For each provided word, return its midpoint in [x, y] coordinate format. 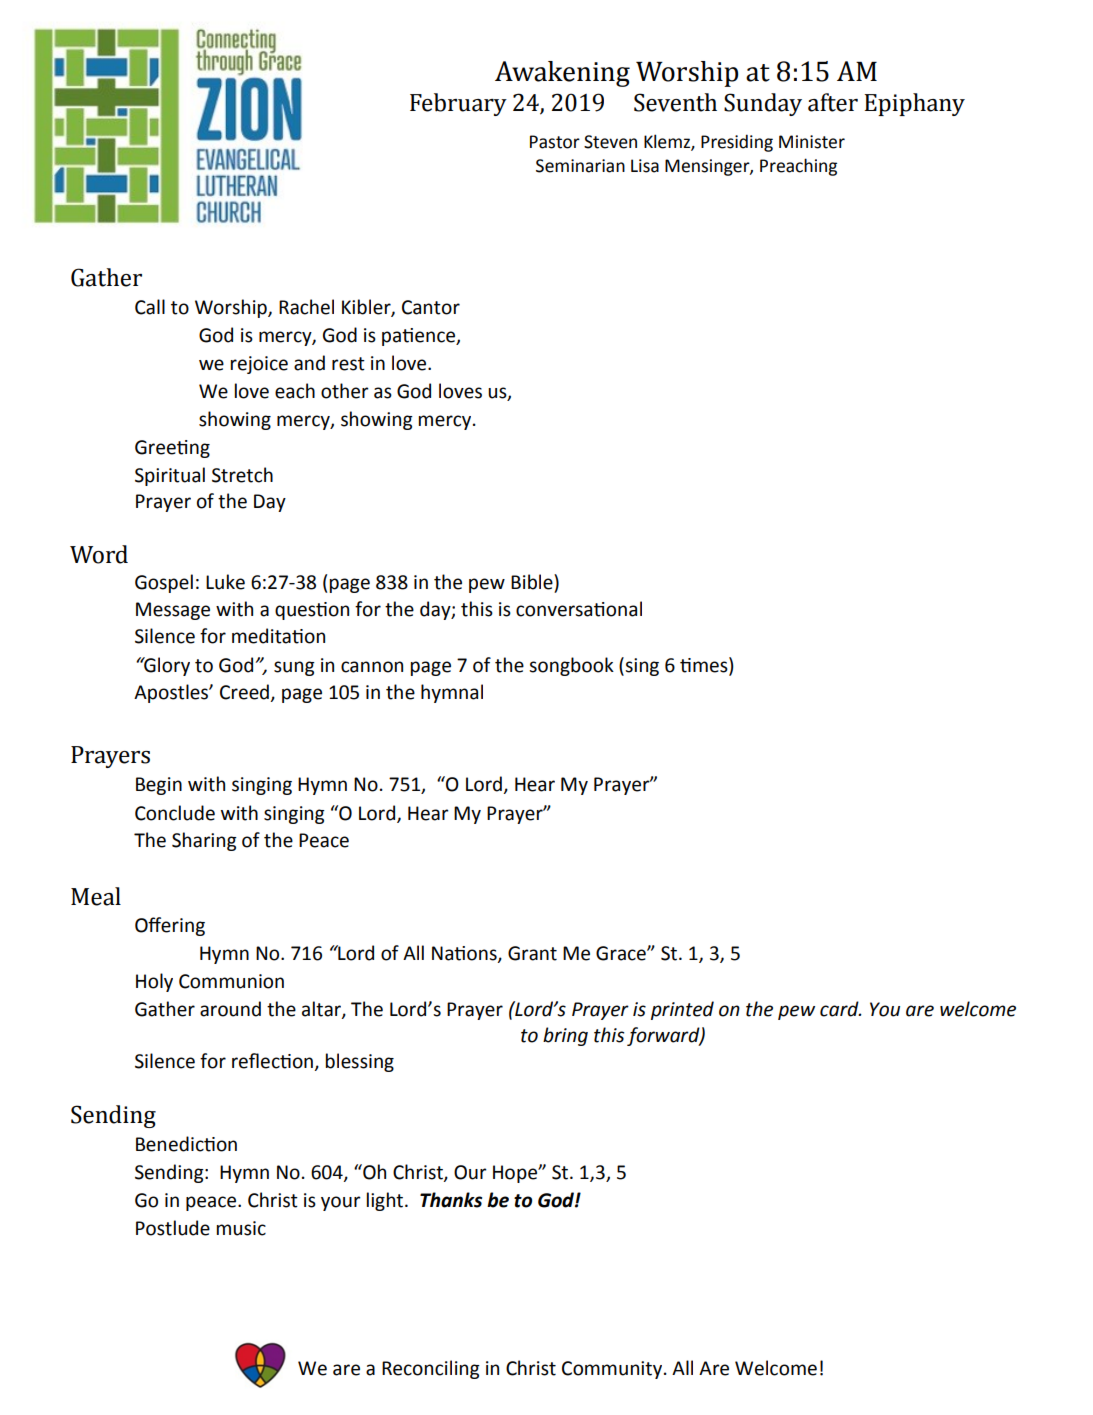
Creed [245, 693]
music [241, 1228]
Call [150, 307]
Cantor [431, 307]
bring [565, 1036]
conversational [579, 609]
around [230, 1009]
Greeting [172, 449]
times [705, 665]
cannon [372, 667]
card [840, 1009]
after [833, 102]
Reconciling [431, 1369]
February [458, 104]
